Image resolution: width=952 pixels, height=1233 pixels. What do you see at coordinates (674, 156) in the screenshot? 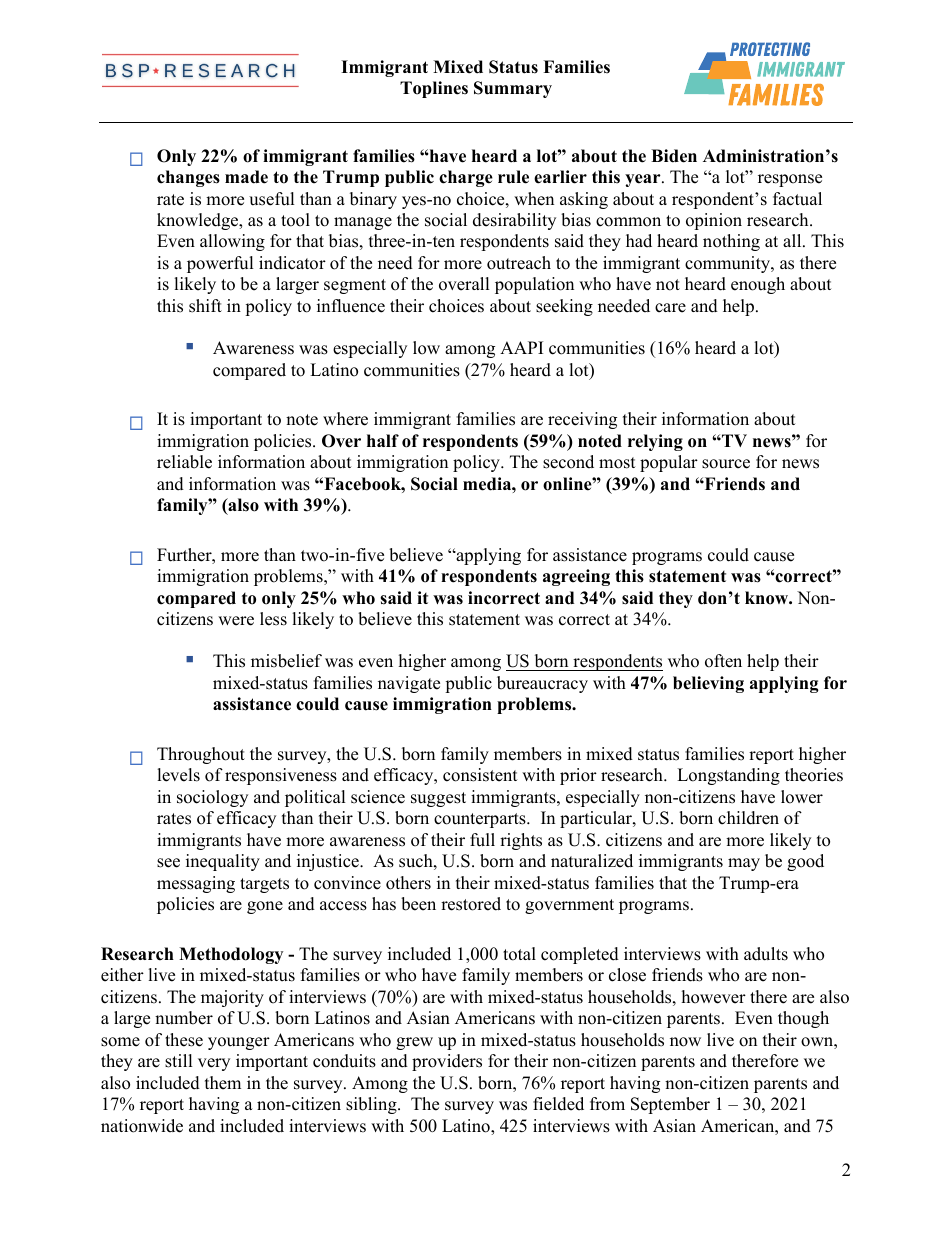
I see `Biden` at bounding box center [674, 156].
